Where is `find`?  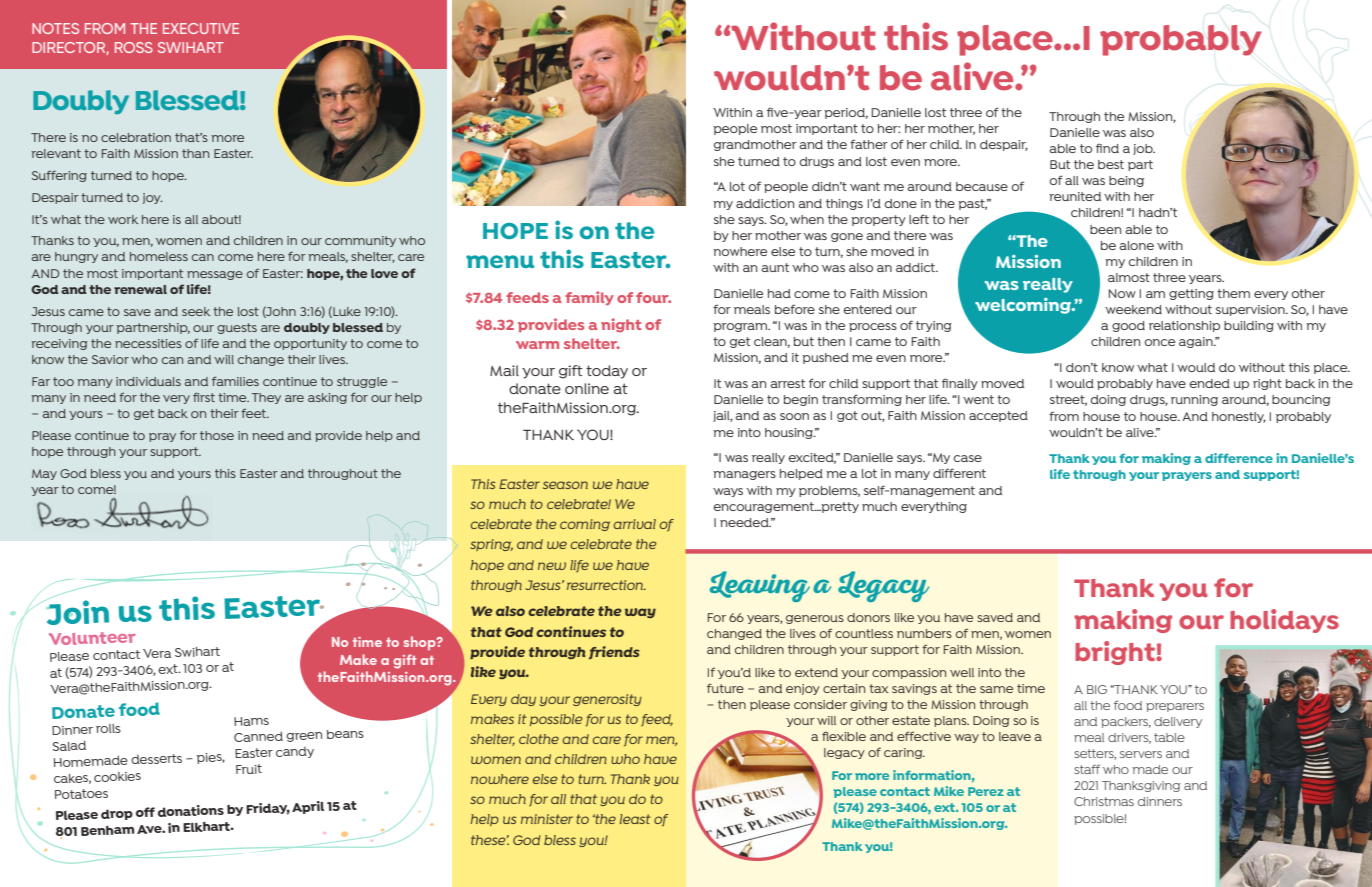
find is located at coordinates (1107, 148).
